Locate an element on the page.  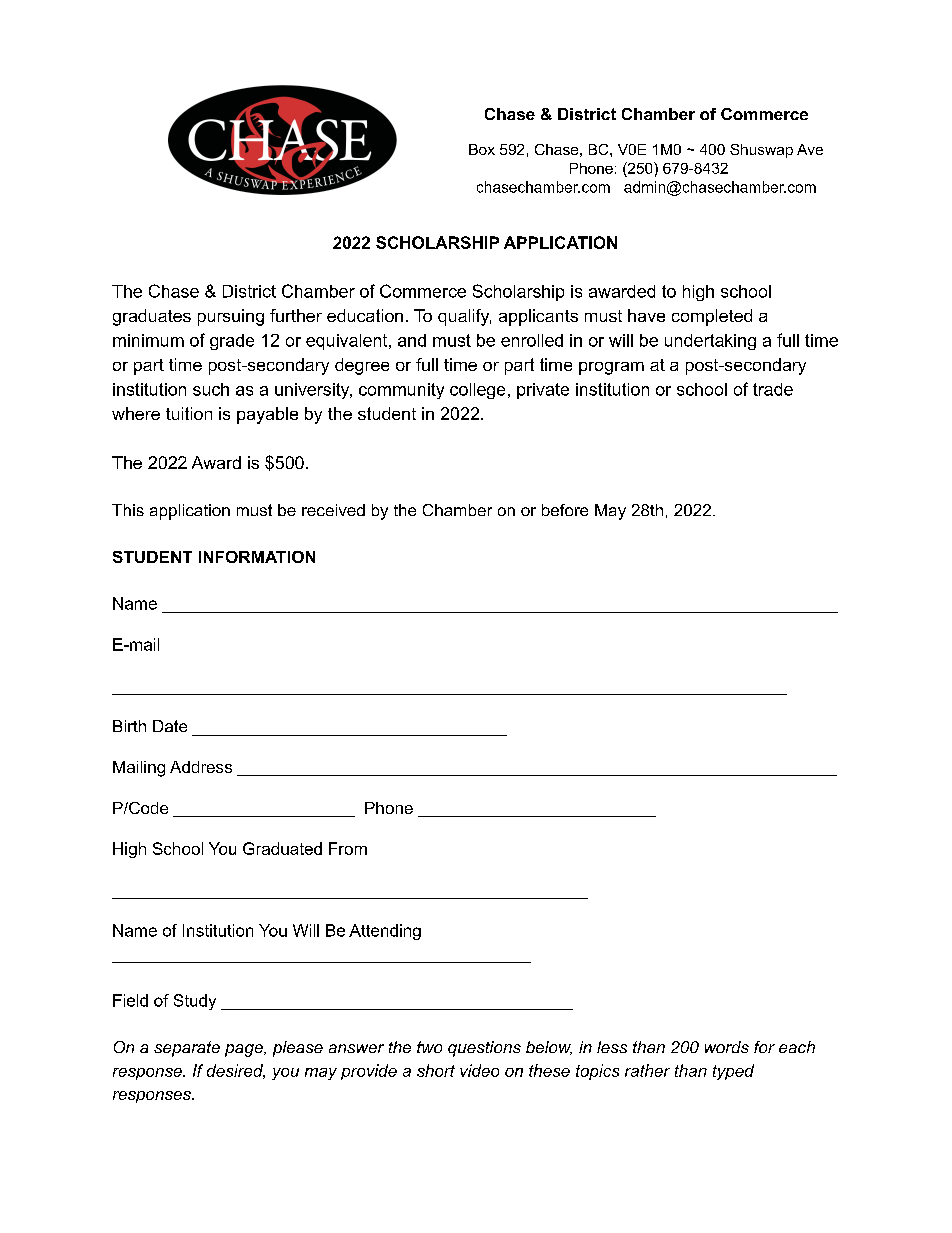
college is located at coordinates (477, 391).
